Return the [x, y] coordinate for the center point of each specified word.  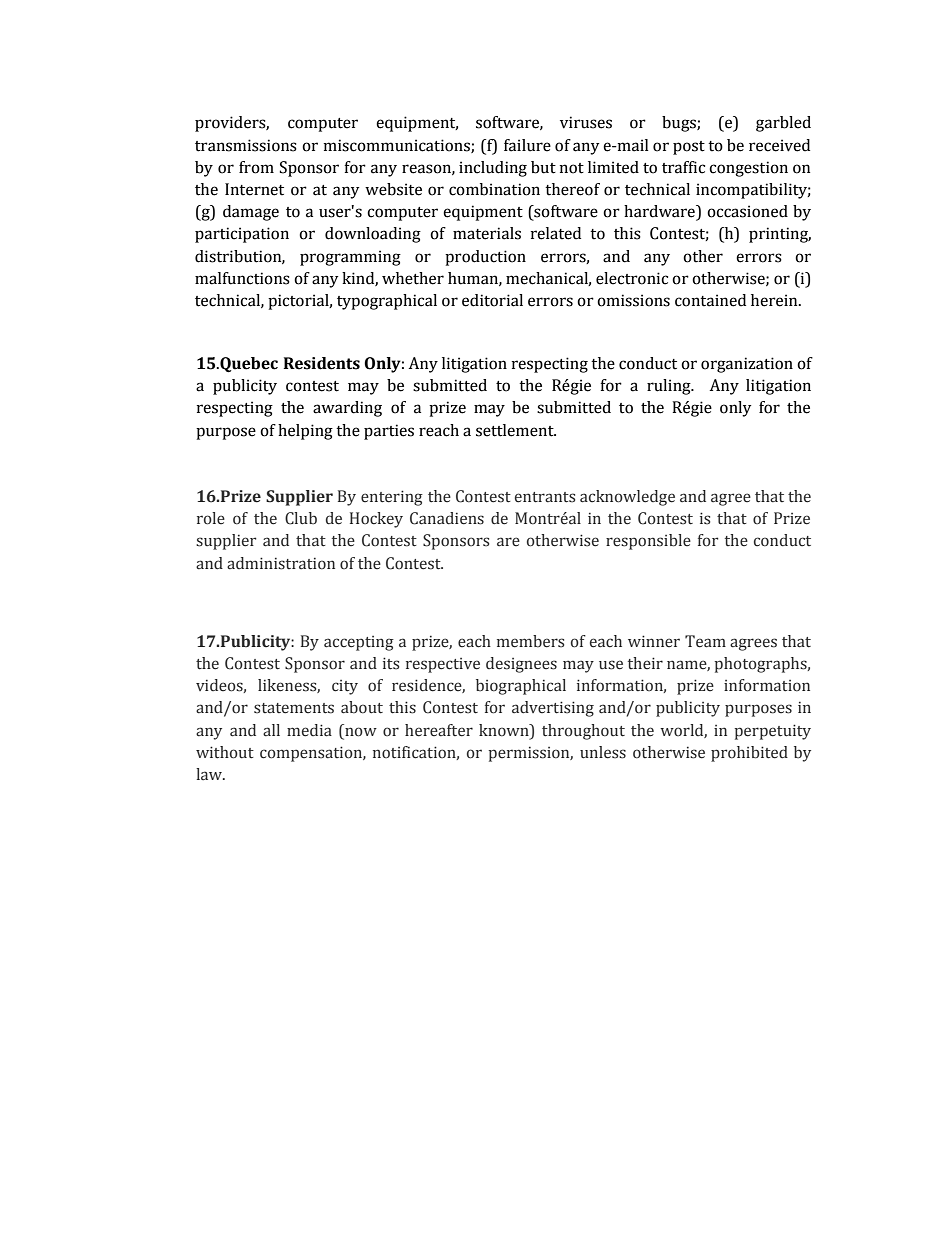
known [505, 730]
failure [527, 145]
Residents [322, 363]
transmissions [246, 145]
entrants [545, 497]
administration [281, 563]
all [271, 730]
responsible [648, 542]
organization [747, 365]
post [689, 148]
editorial [492, 300]
